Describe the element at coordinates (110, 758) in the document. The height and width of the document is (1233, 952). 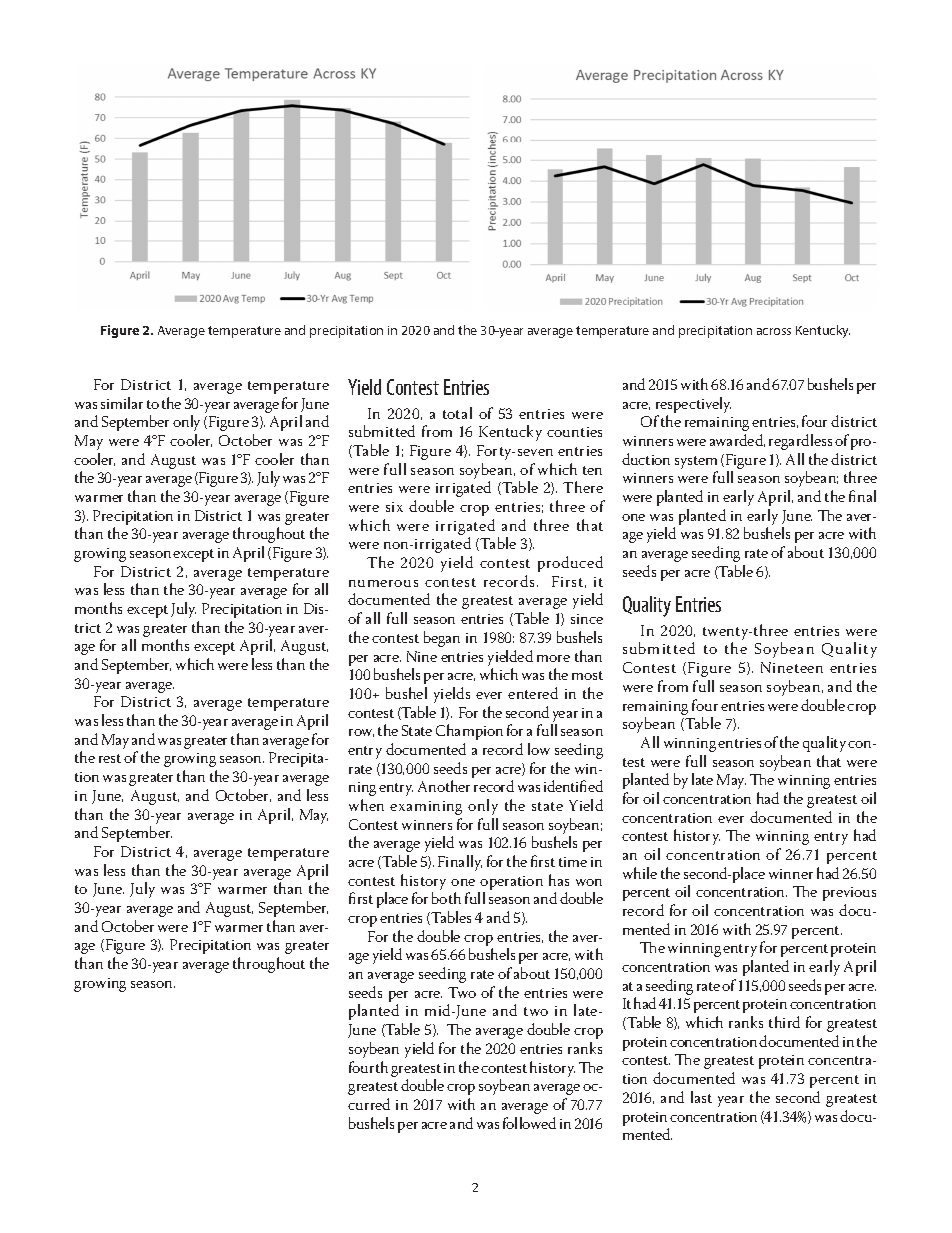
I see `rest` at that location.
